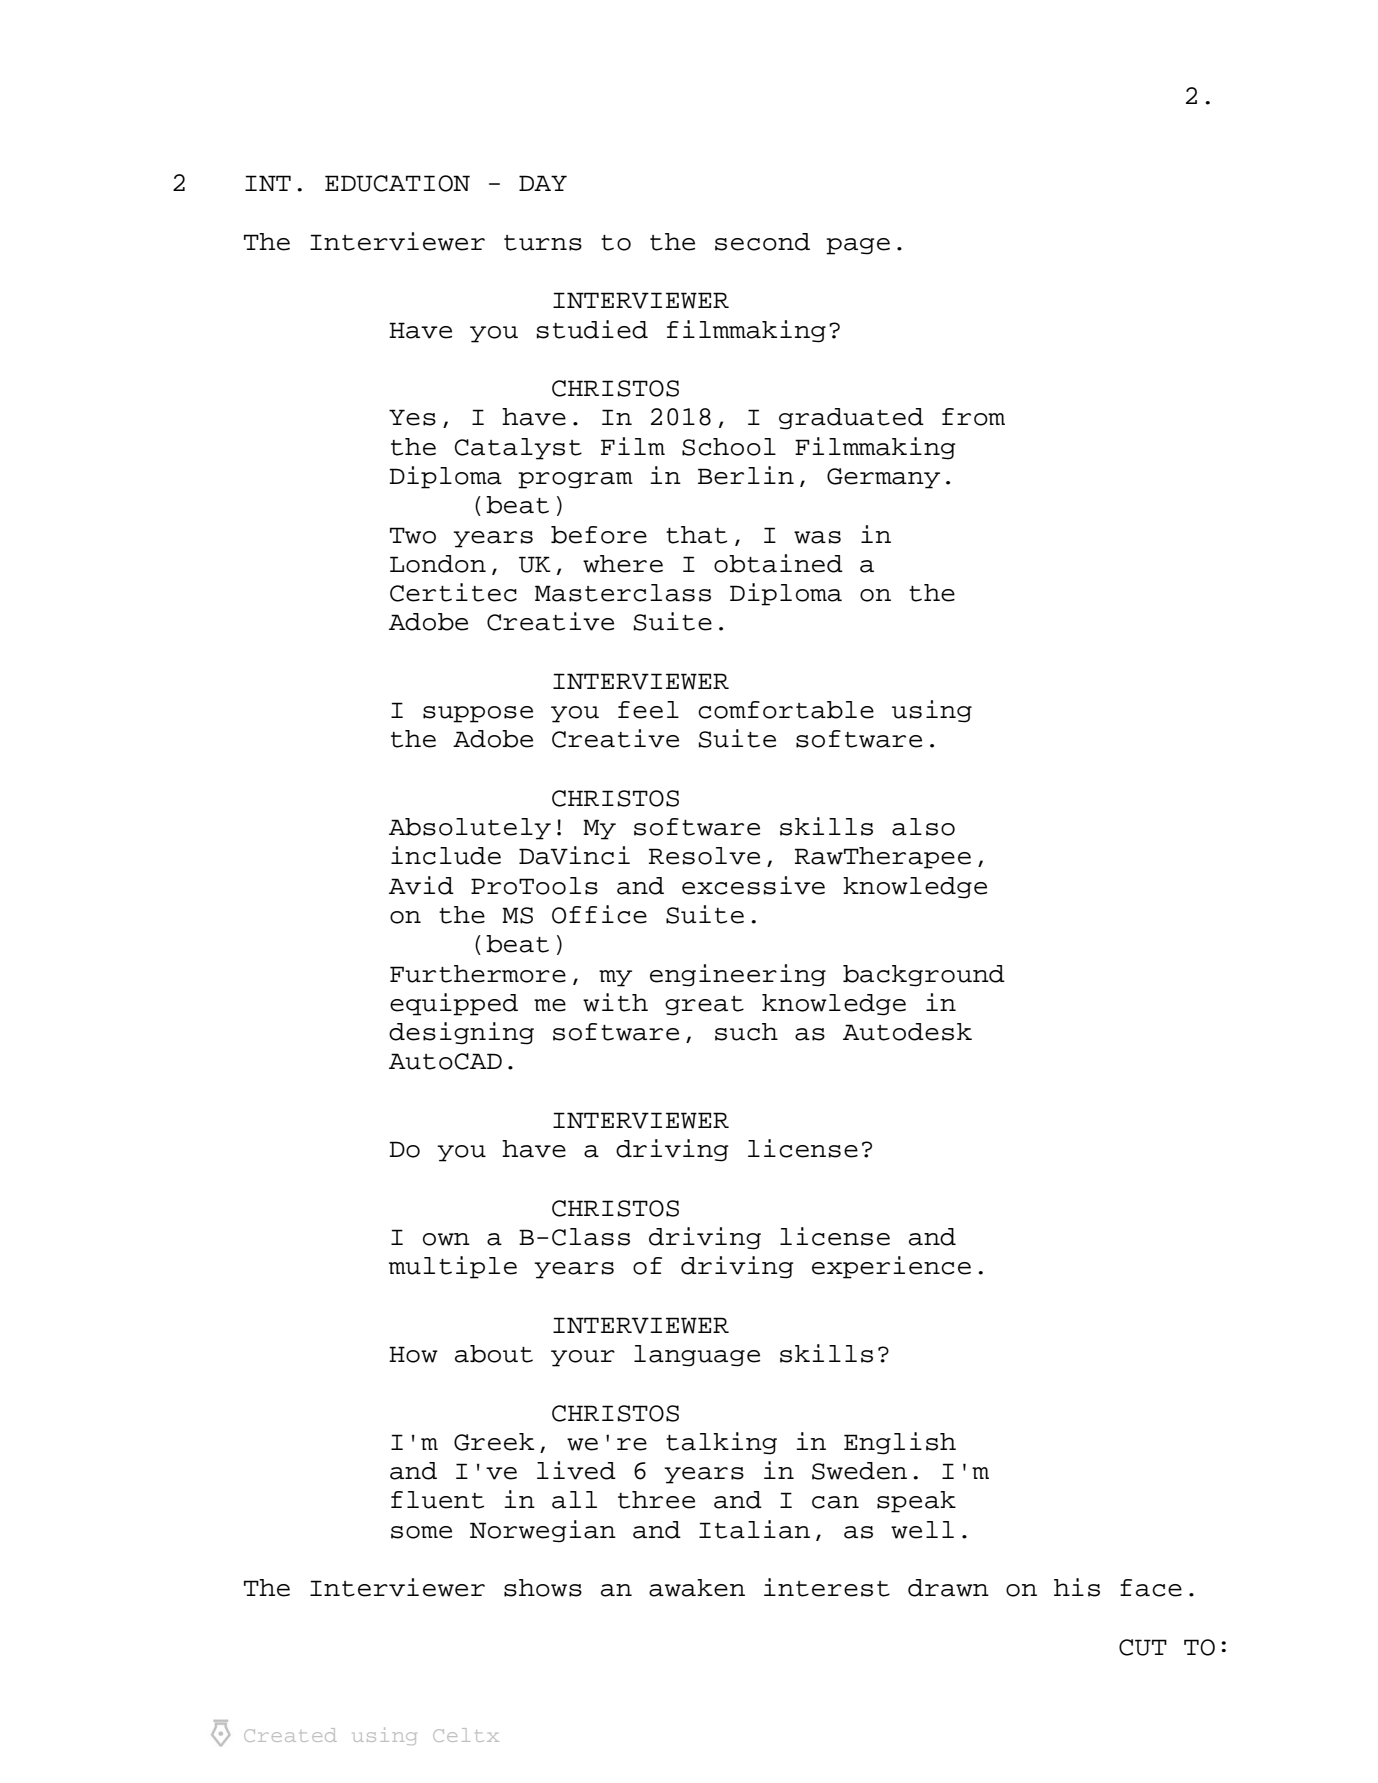 Image resolution: width=1378 pixels, height=1783 pixels. Describe the element at coordinates (891, 1267) in the document. I see `experience` at that location.
